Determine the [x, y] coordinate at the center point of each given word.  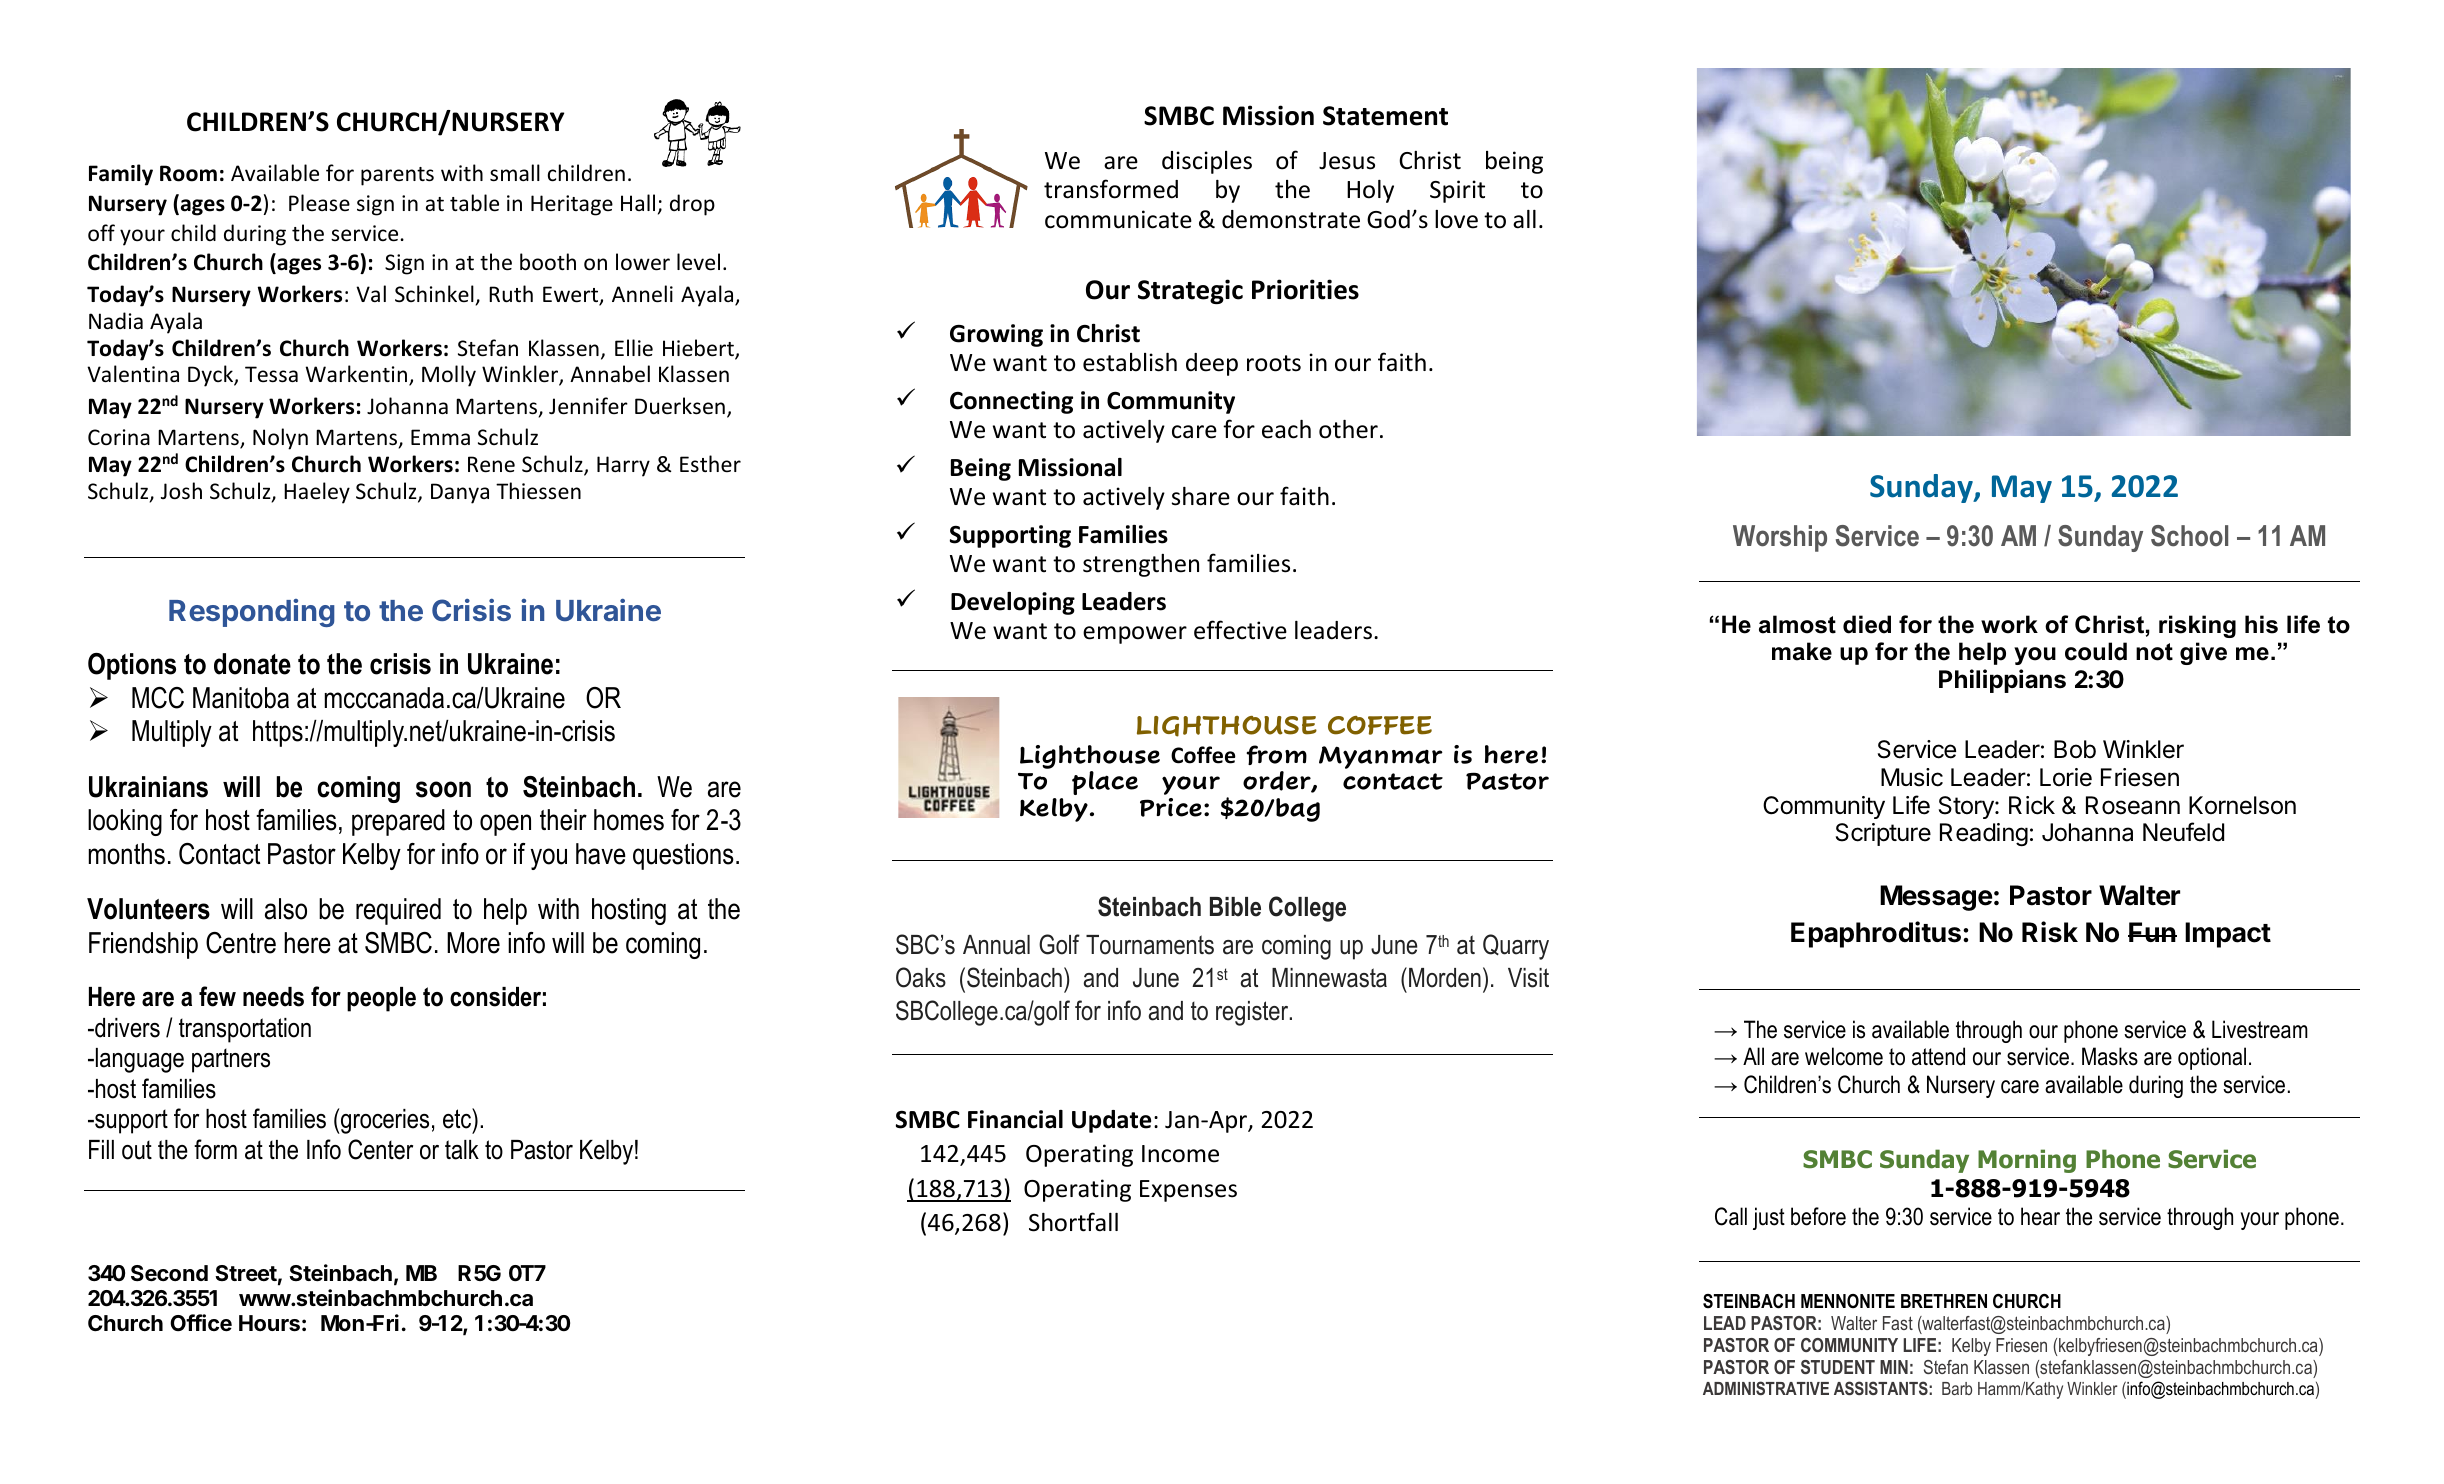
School [2189, 536]
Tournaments [1150, 945]
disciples [1207, 162]
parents [397, 176]
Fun [2152, 932]
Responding [252, 613]
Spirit [1457, 191]
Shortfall [1073, 1222]
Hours [269, 1323]
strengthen [1141, 565]
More [473, 943]
